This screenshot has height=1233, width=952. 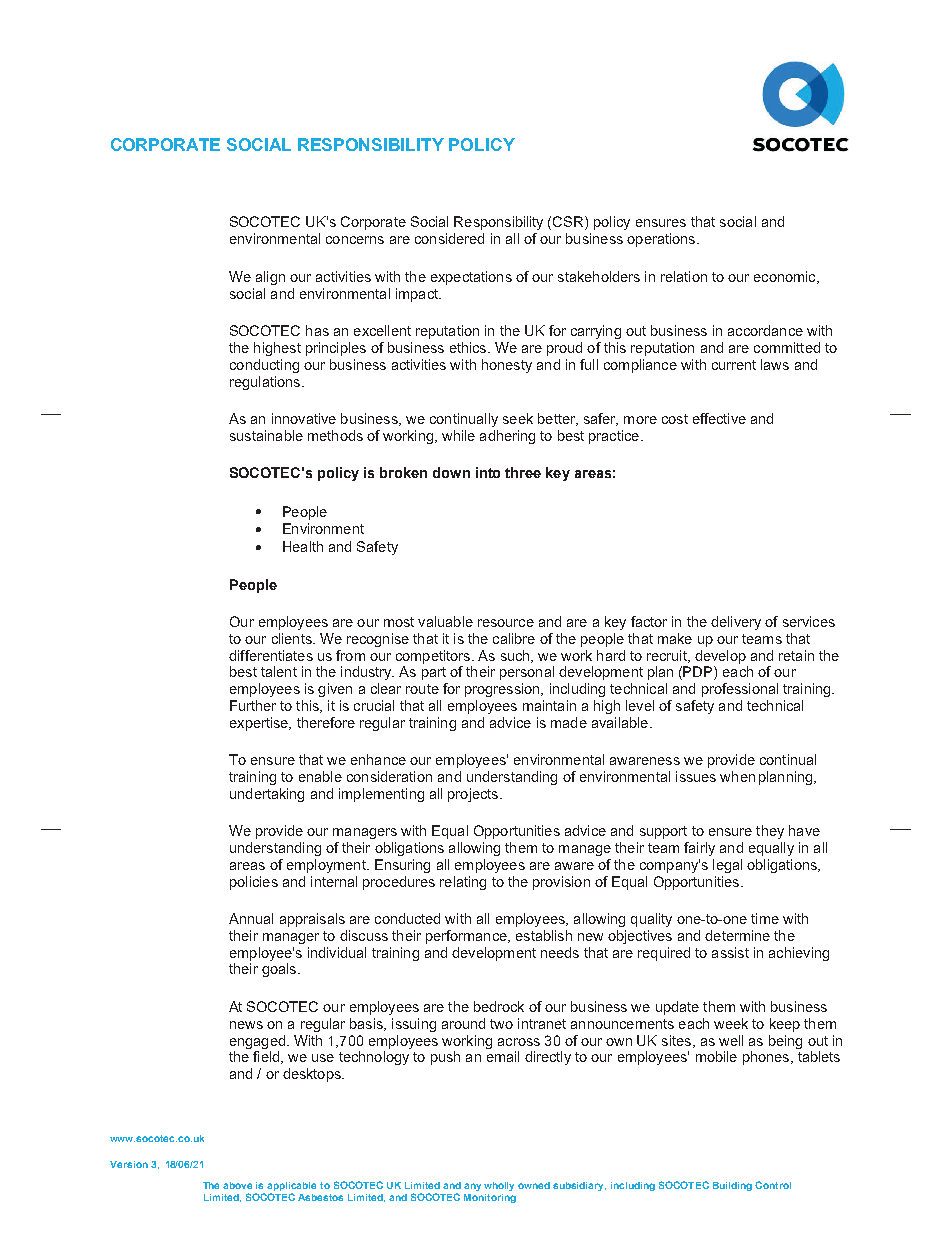 What do you see at coordinates (303, 546) in the screenshot?
I see `Health` at bounding box center [303, 546].
